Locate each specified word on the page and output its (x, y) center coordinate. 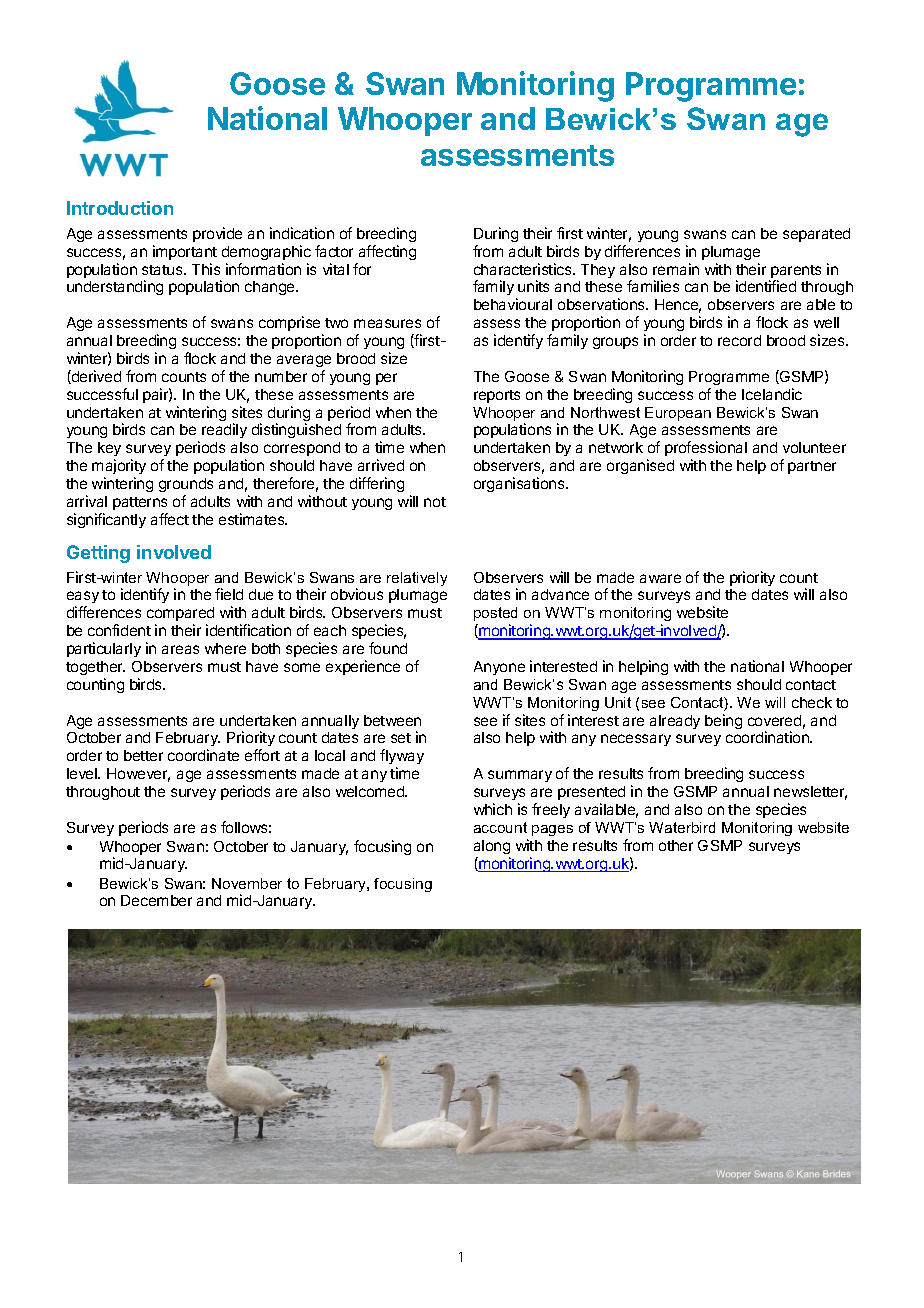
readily (224, 430)
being (723, 721)
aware (660, 578)
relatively (417, 579)
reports (497, 396)
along (492, 847)
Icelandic (772, 394)
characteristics (524, 269)
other (676, 845)
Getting (98, 554)
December (156, 900)
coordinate (203, 755)
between (392, 720)
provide (217, 234)
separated (816, 235)
